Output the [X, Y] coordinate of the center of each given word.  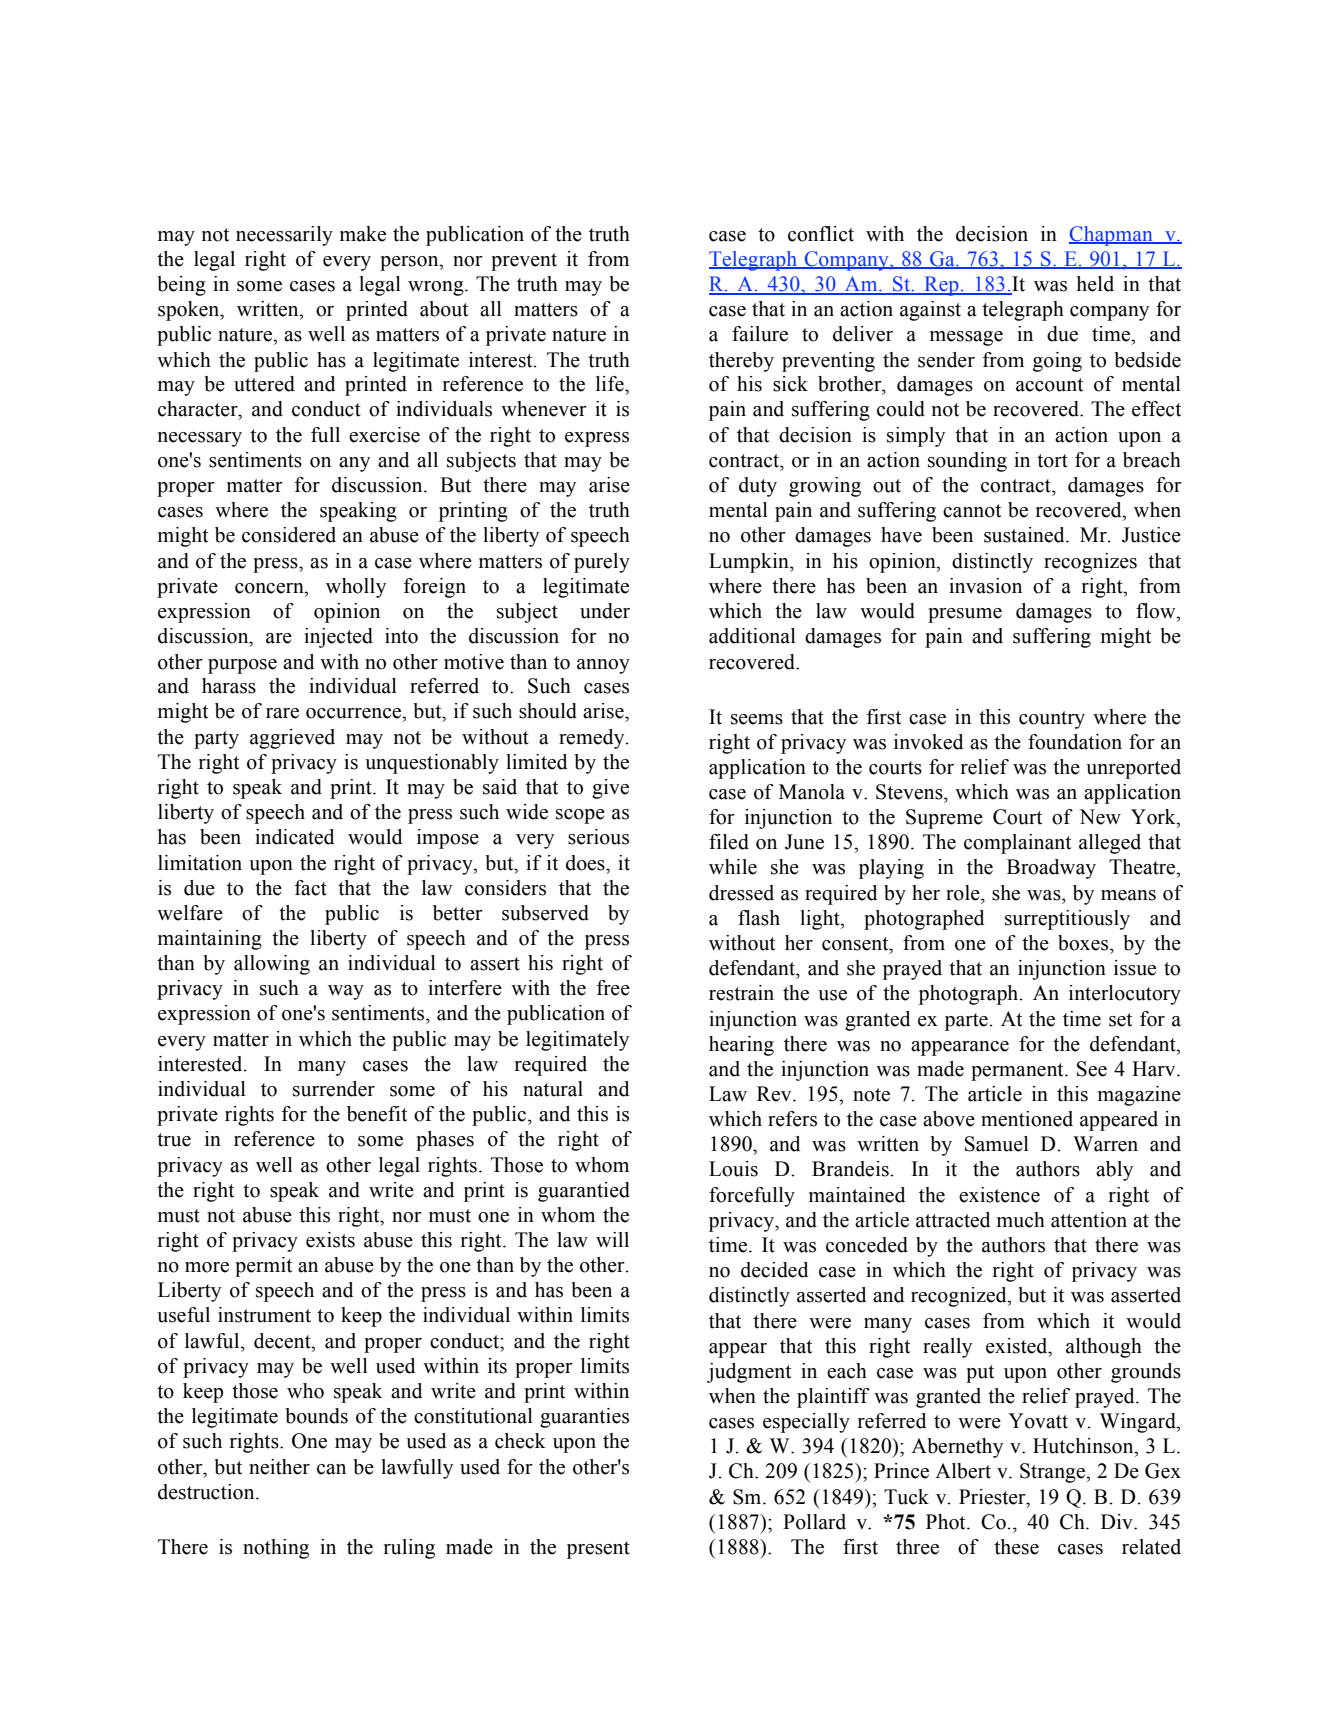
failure [760, 334]
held [1095, 284]
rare [282, 713]
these [1016, 1547]
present [598, 1550]
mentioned [1027, 1119]
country [1052, 720]
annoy [603, 666]
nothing [276, 1549]
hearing [741, 1046]
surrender [334, 1089]
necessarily [284, 236]
